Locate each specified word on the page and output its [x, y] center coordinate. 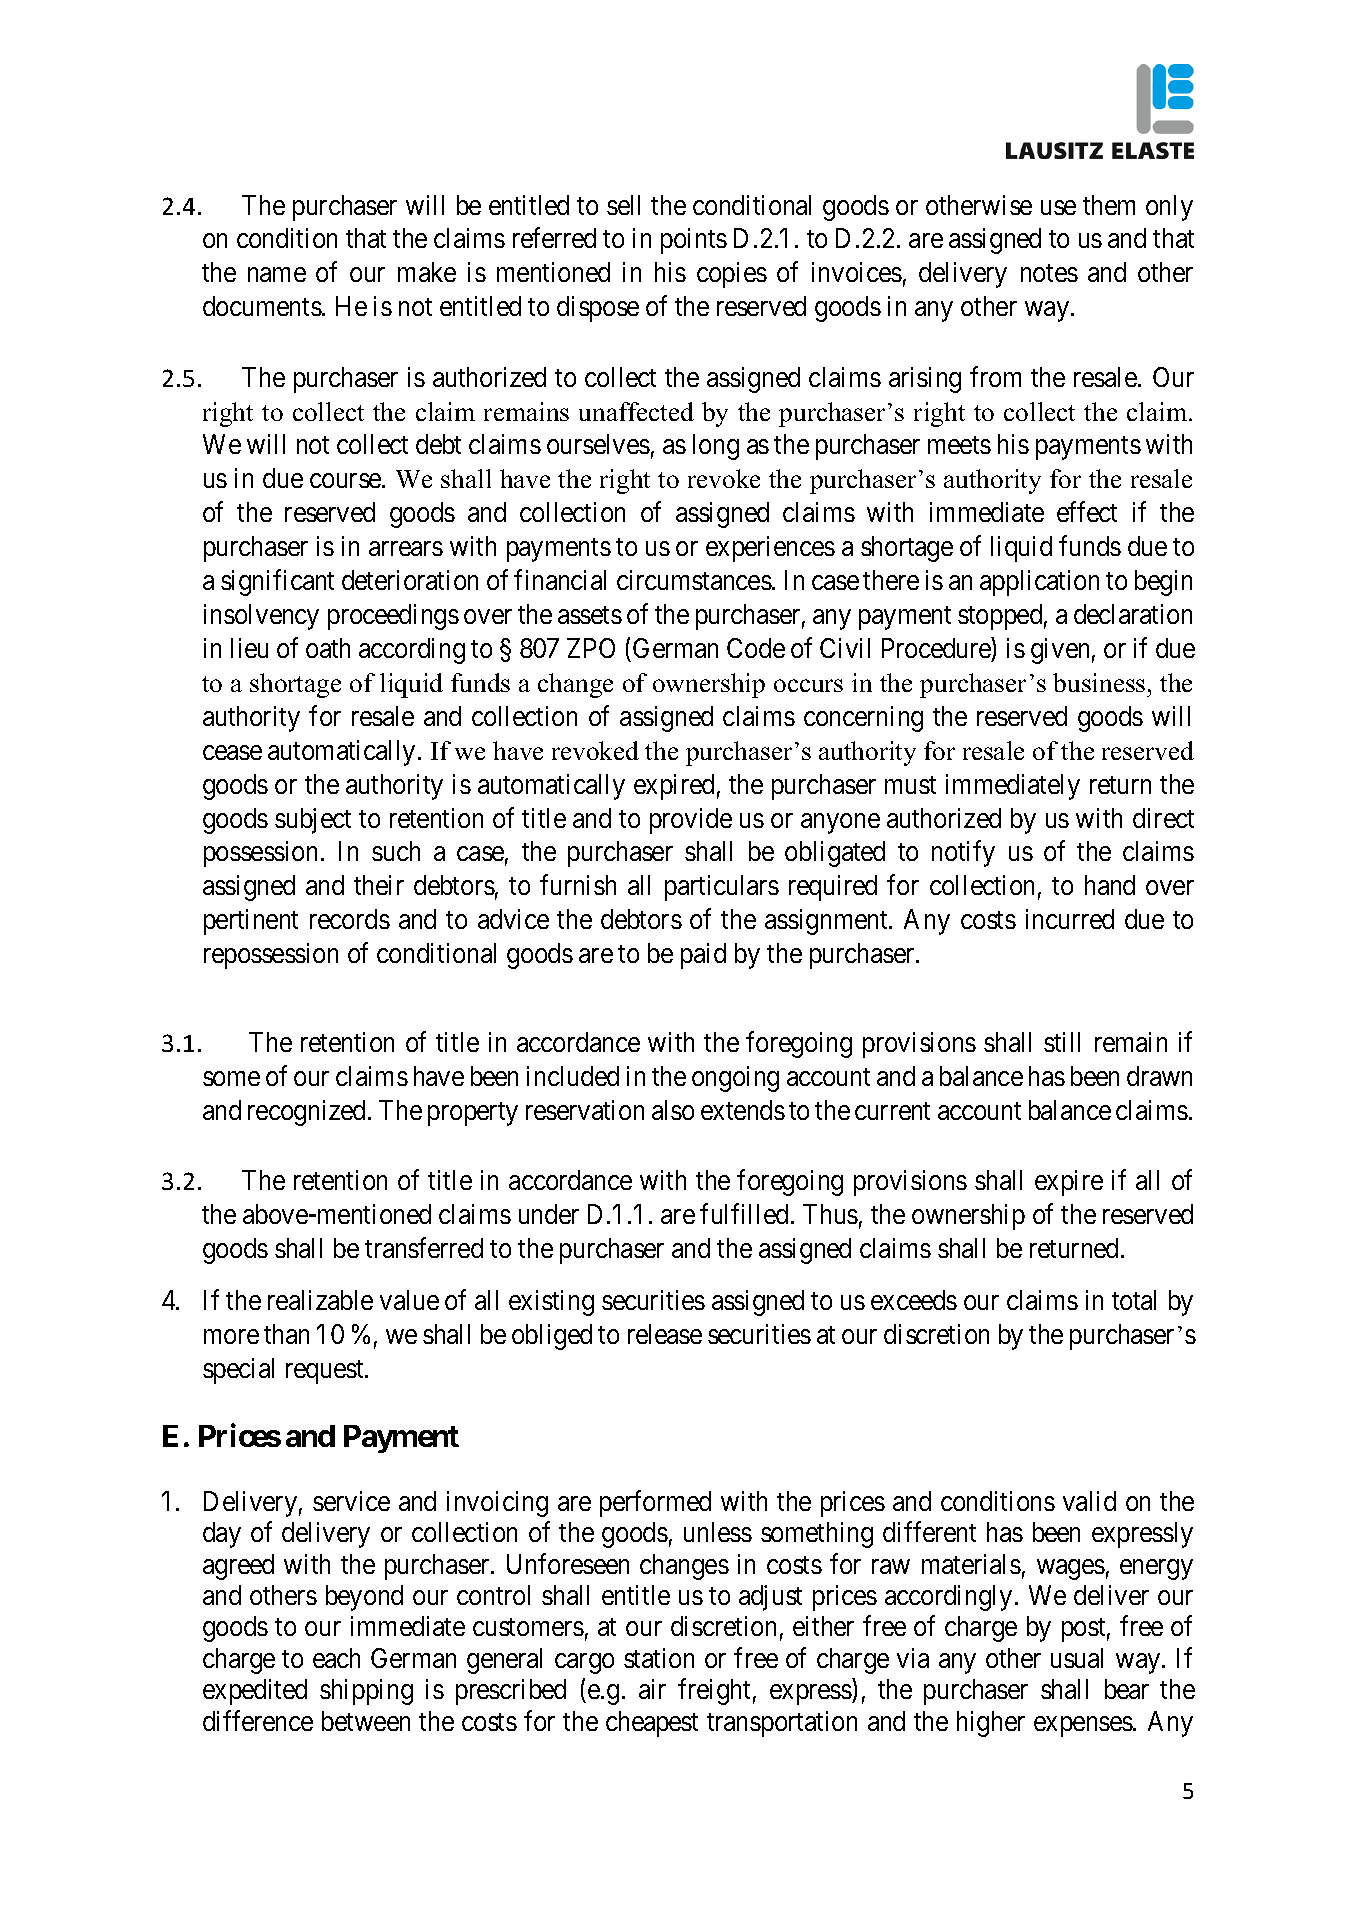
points [694, 241]
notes [1049, 273]
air [652, 1689]
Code [756, 648]
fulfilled [746, 1213]
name [277, 275]
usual [1077, 1658]
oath [328, 648]
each [336, 1658]
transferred [424, 1247]
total [1134, 1300]
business [1099, 682]
